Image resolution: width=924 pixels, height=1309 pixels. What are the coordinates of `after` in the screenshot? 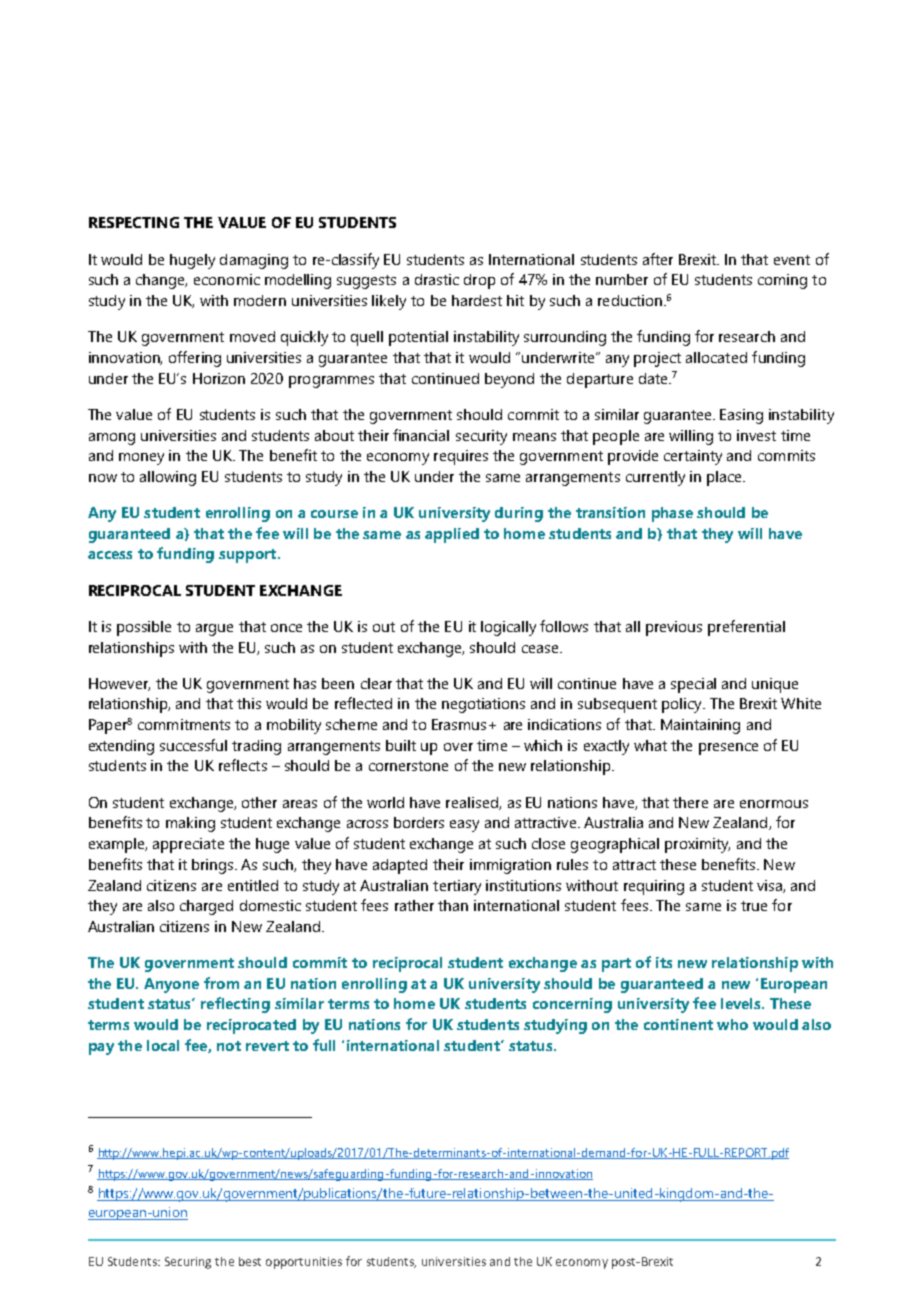 It's located at (658, 259).
